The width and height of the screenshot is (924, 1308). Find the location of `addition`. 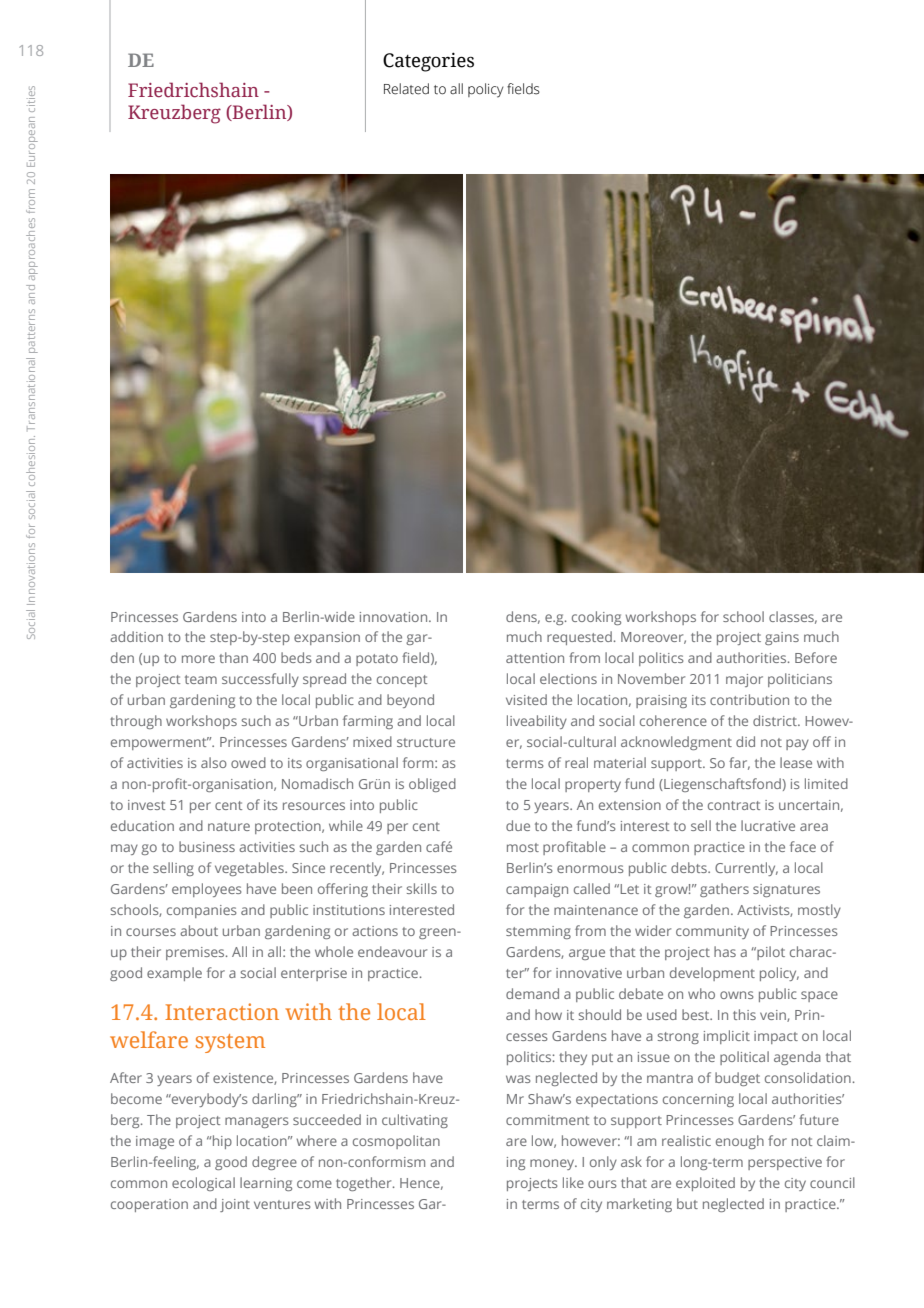

addition is located at coordinates (136, 636).
